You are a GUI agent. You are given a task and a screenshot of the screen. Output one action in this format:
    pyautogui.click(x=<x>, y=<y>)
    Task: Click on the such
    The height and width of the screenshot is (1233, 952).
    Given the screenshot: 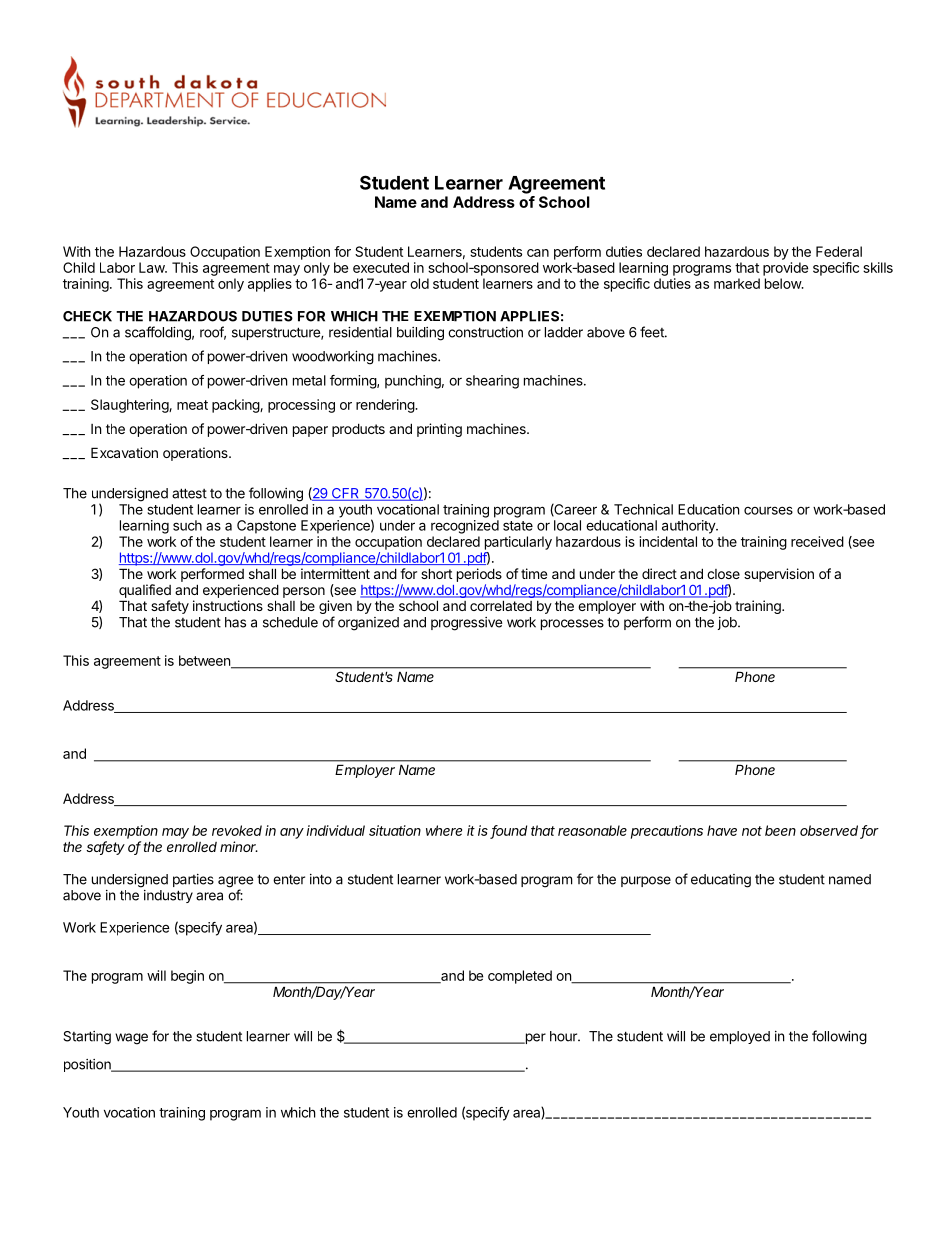 What is the action you would take?
    pyautogui.click(x=187, y=525)
